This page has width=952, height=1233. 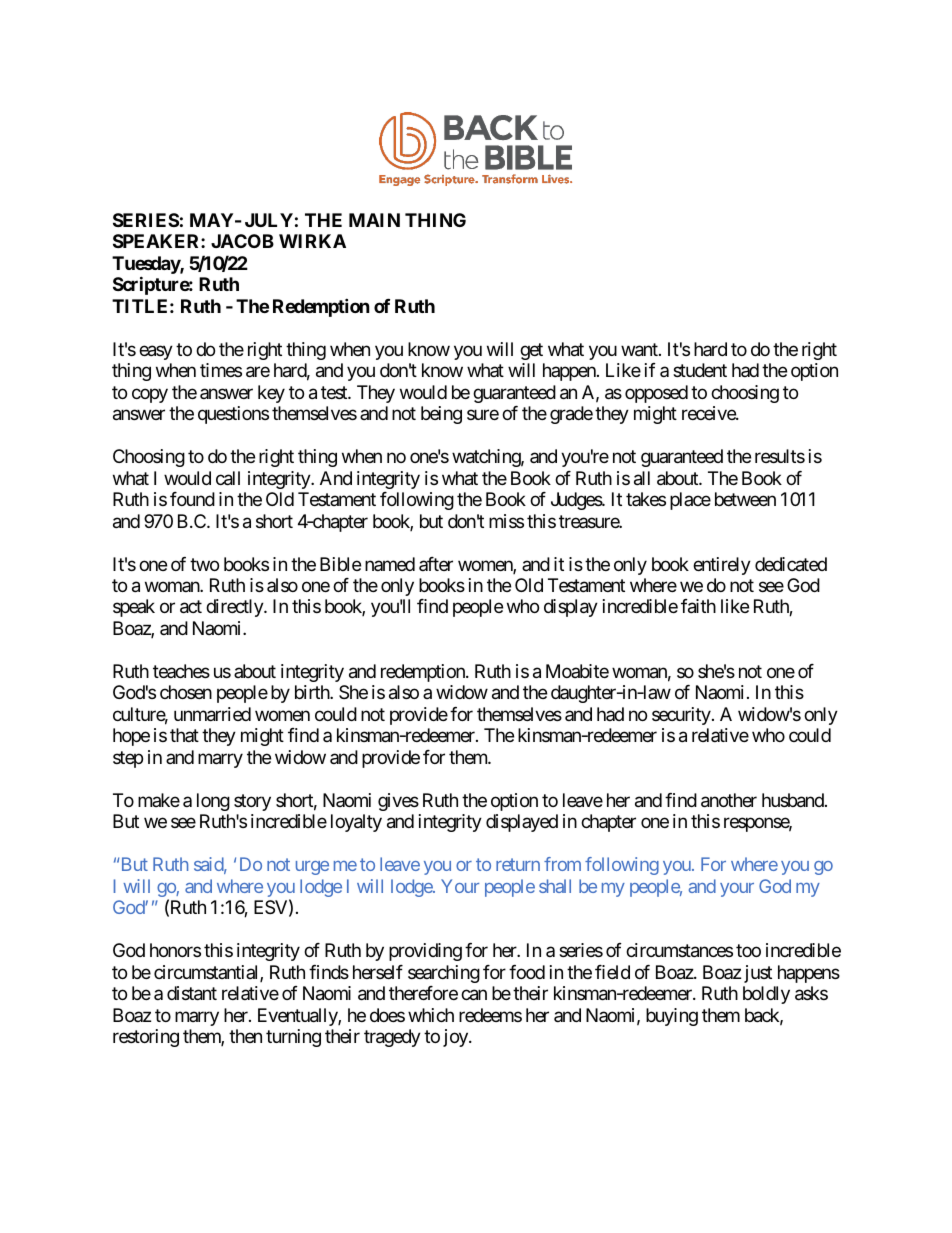 What do you see at coordinates (431, 1015) in the page?
I see `which` at bounding box center [431, 1015].
